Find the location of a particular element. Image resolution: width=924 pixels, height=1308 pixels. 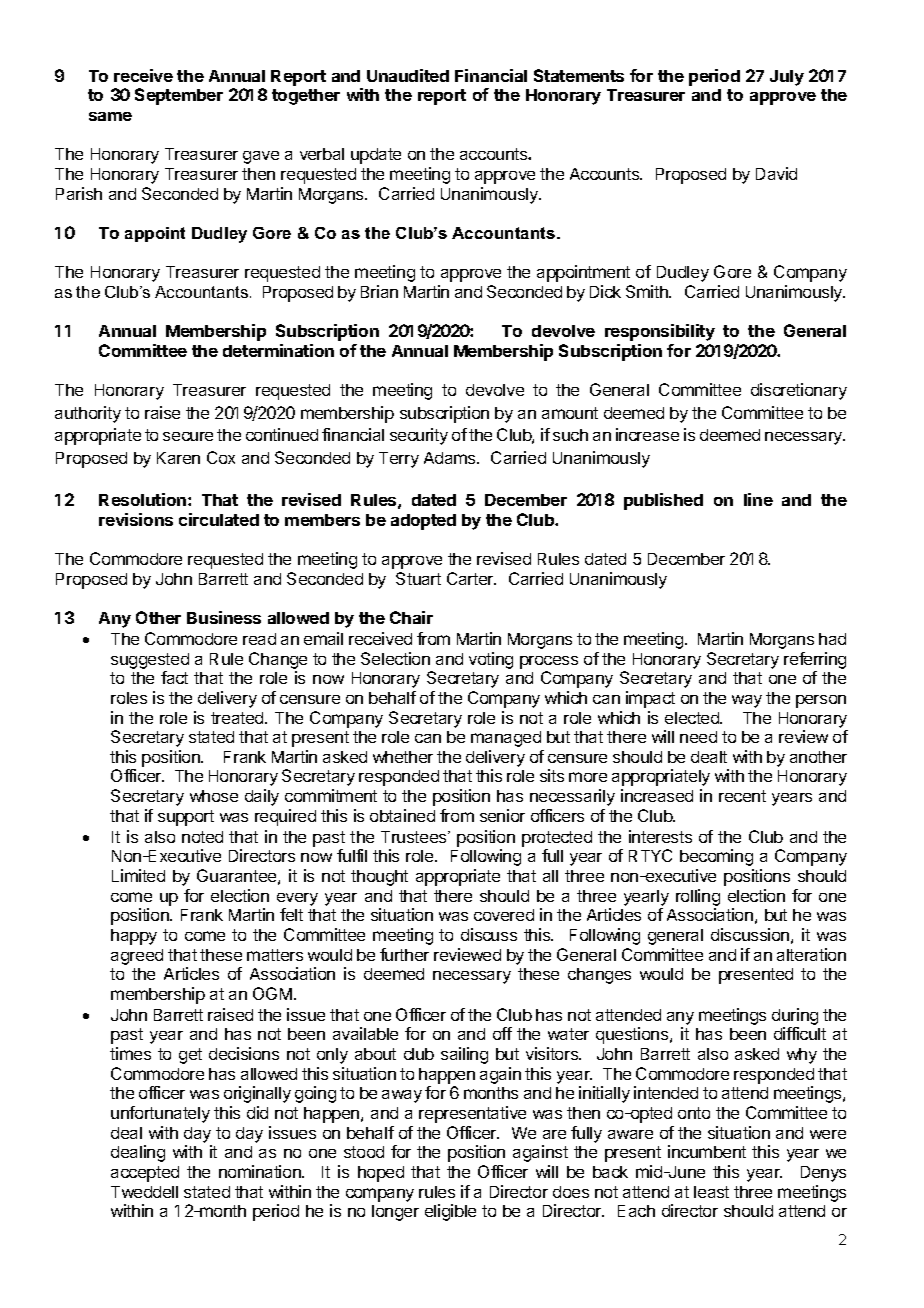

happy is located at coordinates (134, 937).
